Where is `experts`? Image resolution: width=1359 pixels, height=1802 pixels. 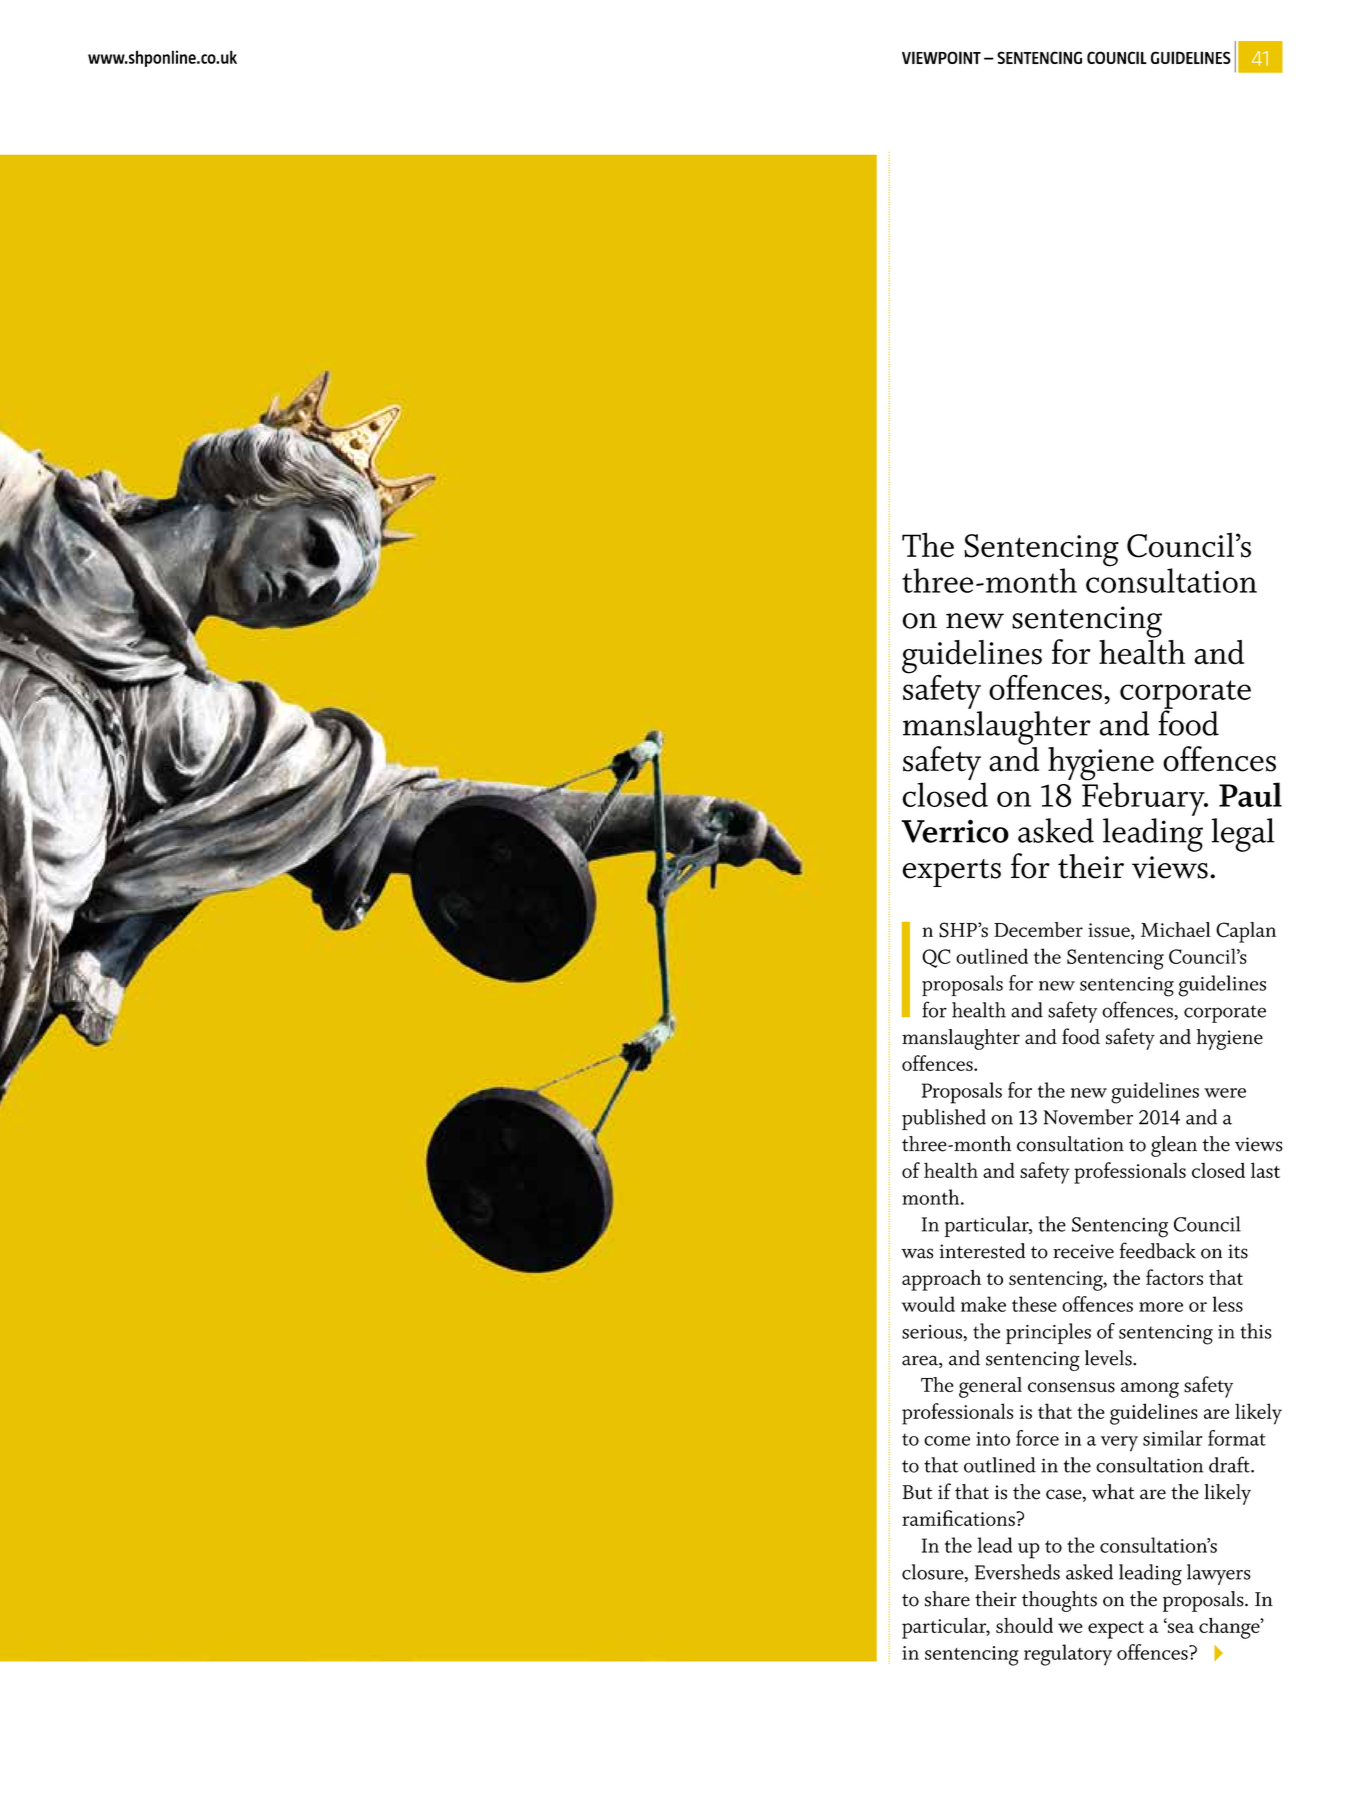
experts is located at coordinates (951, 873).
